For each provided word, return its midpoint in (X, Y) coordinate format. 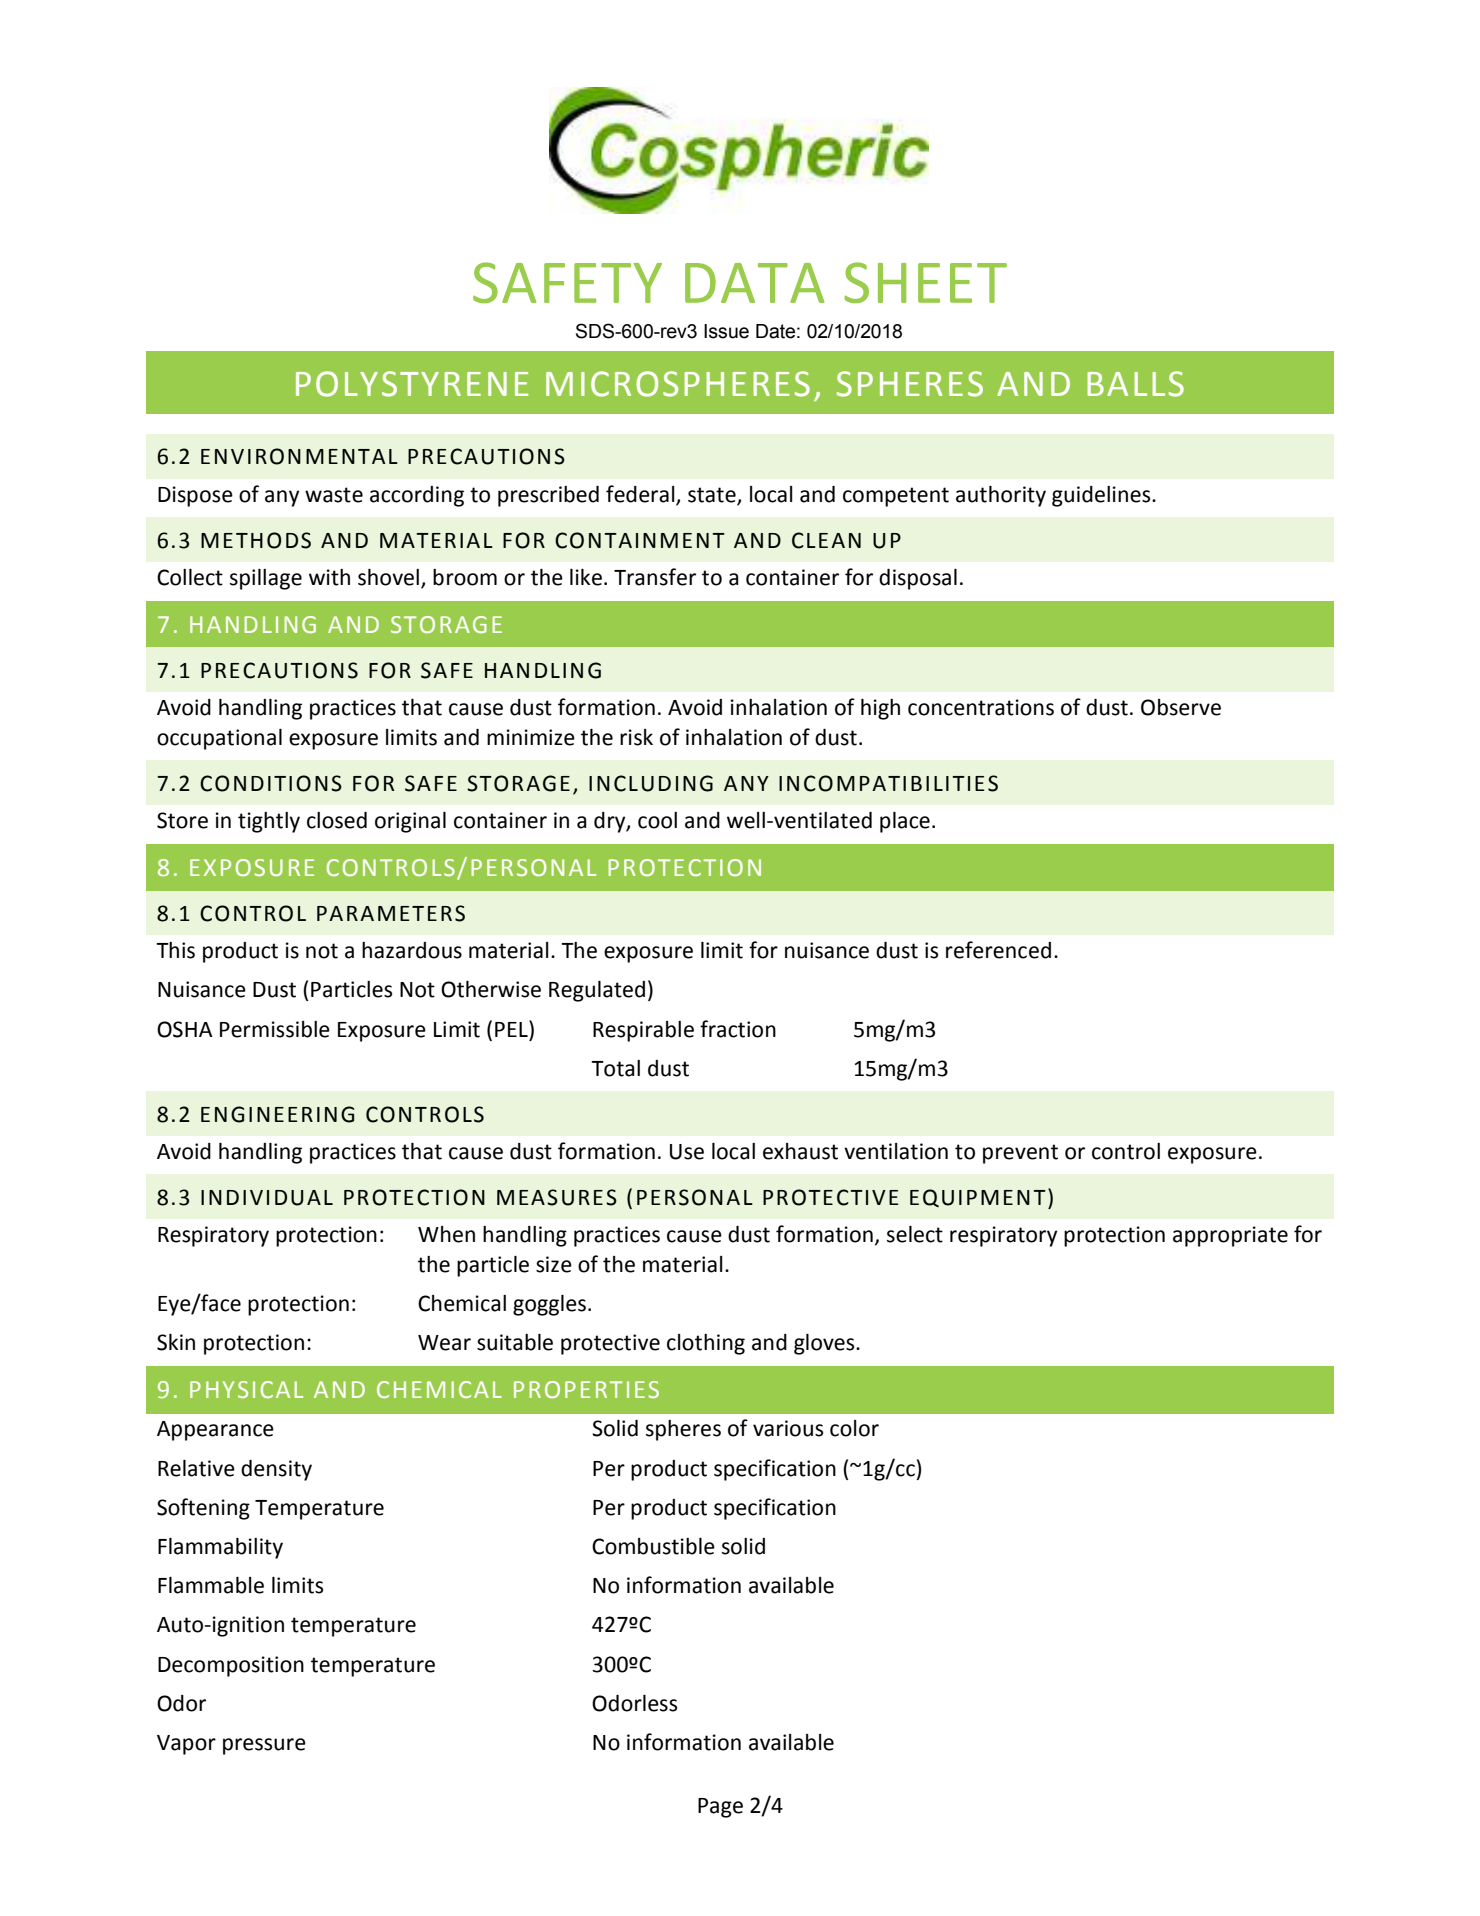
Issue (726, 331)
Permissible (275, 1029)
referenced (998, 950)
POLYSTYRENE (412, 384)
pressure (264, 1746)
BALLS (1135, 384)
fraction (738, 1029)
